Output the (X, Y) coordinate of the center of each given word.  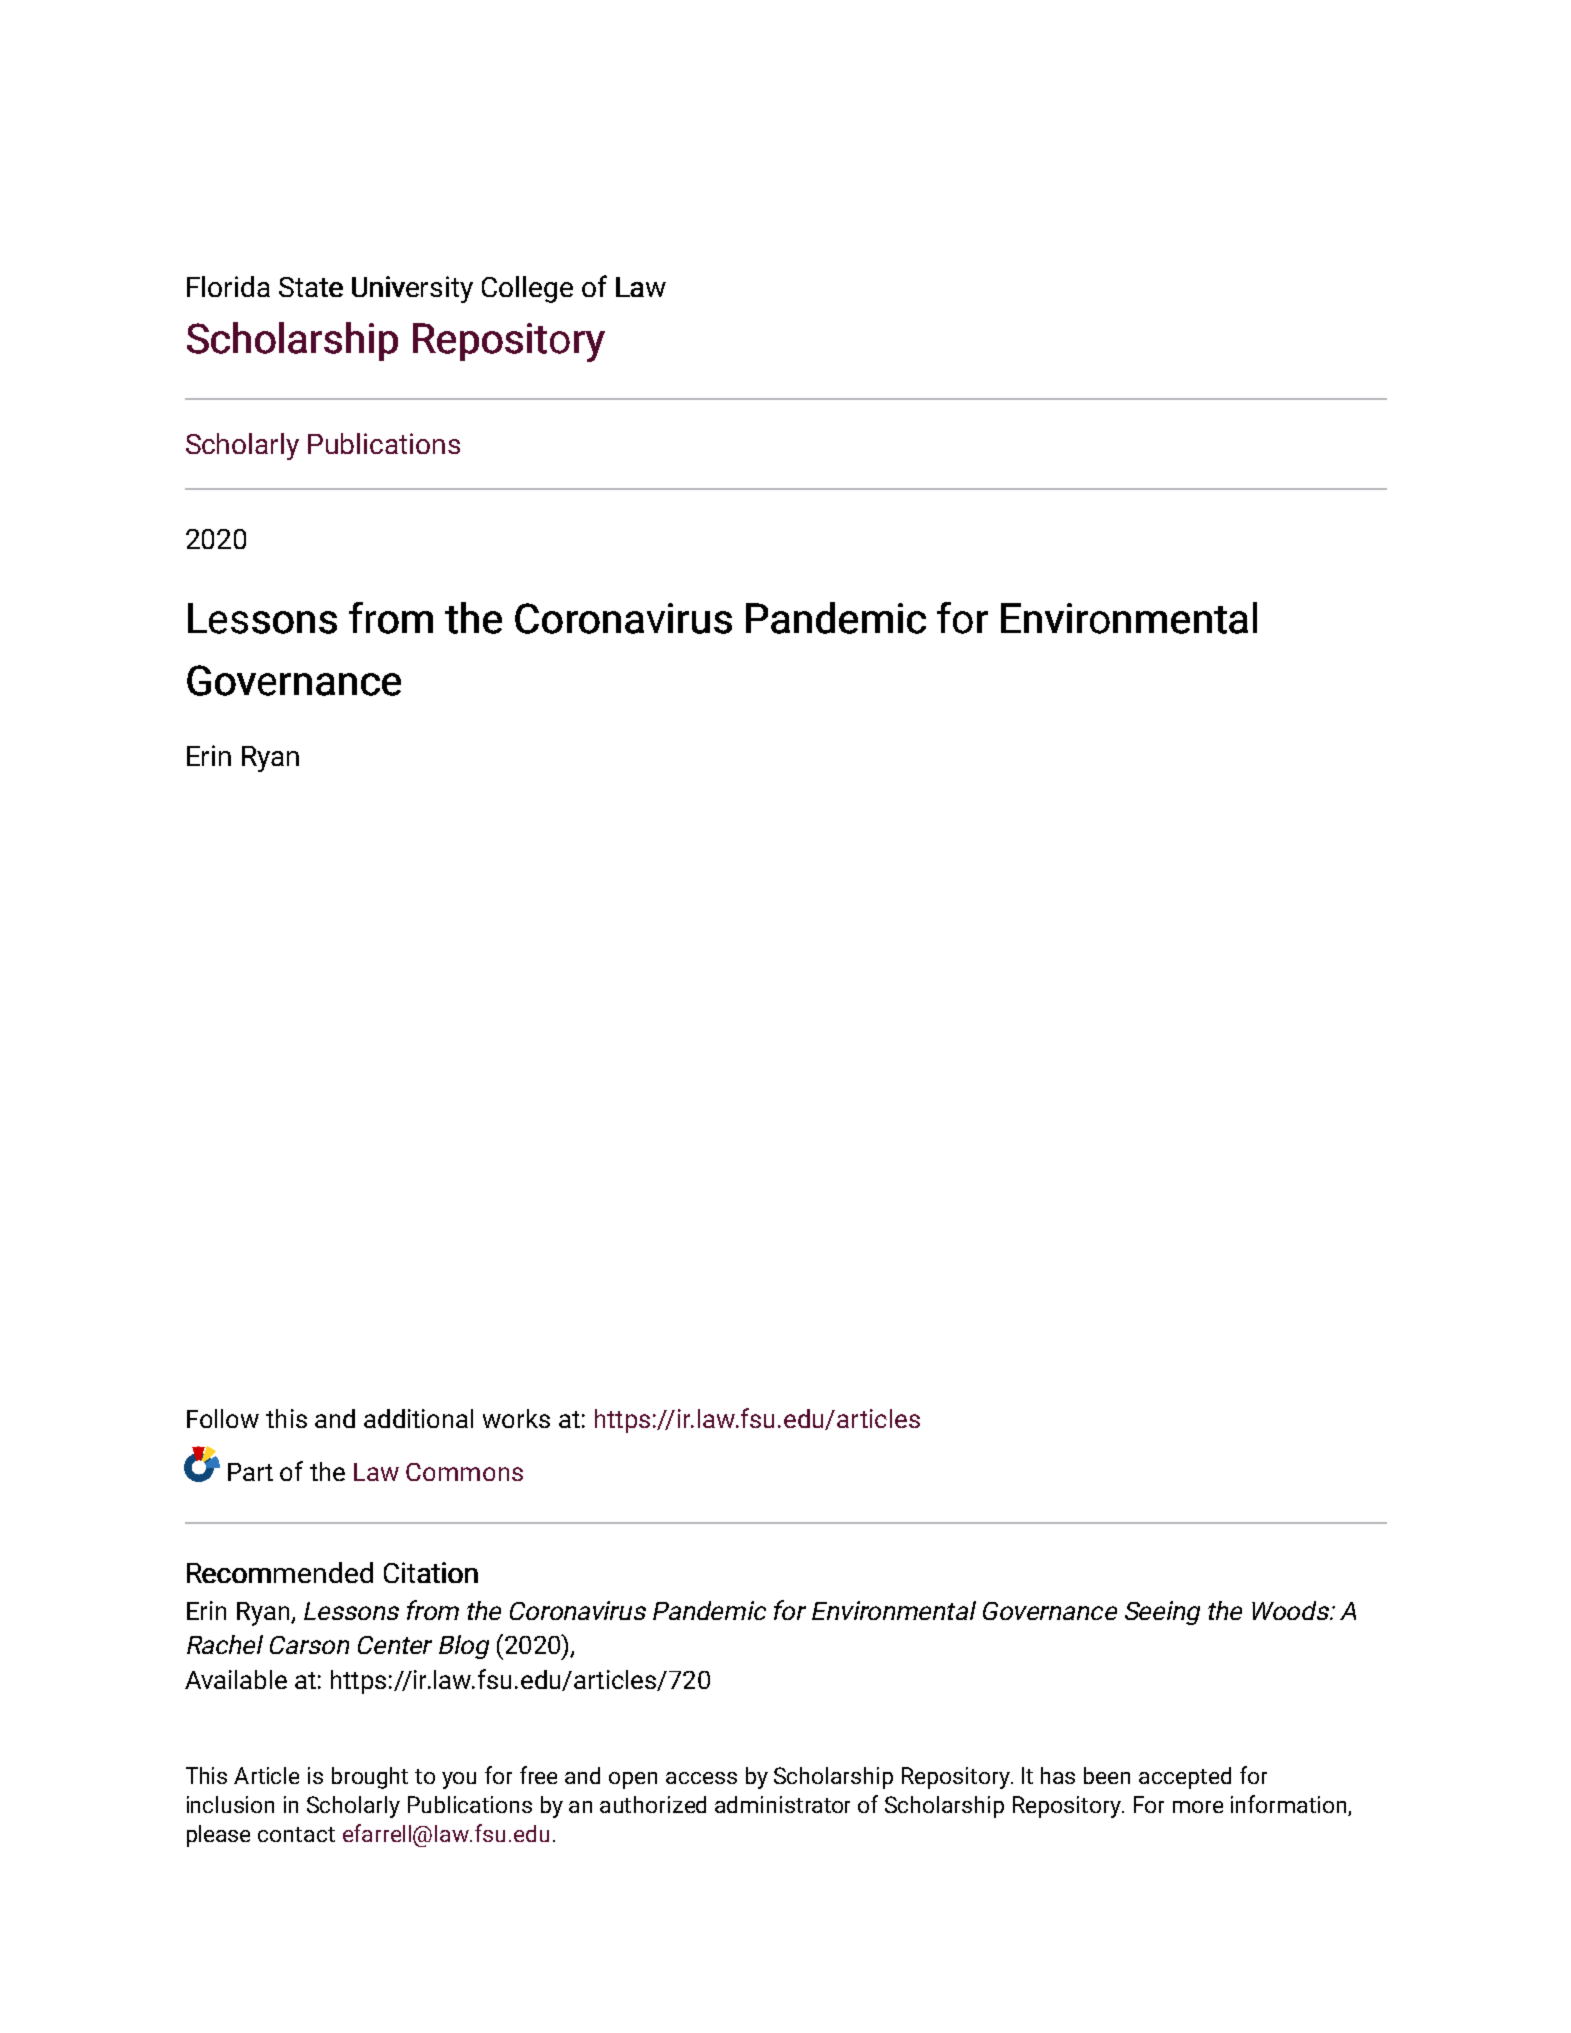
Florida (228, 286)
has (1058, 1775)
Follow (223, 1418)
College (527, 289)
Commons (464, 1472)
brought (370, 1778)
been (1107, 1775)
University (412, 289)
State (311, 287)
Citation (431, 1572)
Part (250, 1472)
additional (418, 1418)
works (516, 1418)
